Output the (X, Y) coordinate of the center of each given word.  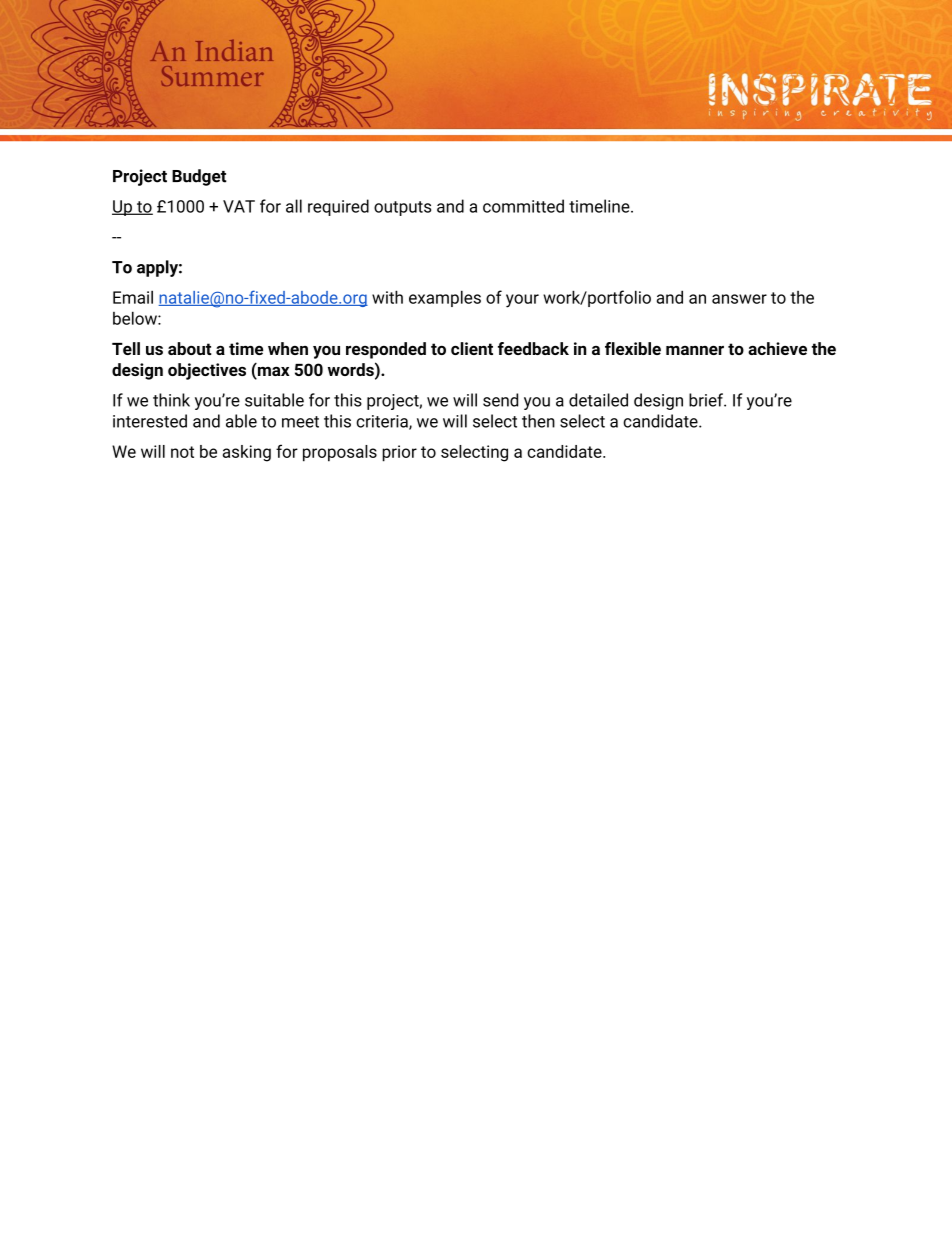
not (182, 452)
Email (133, 297)
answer (739, 299)
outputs (402, 208)
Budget (199, 177)
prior (399, 453)
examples (445, 298)
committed (523, 206)
